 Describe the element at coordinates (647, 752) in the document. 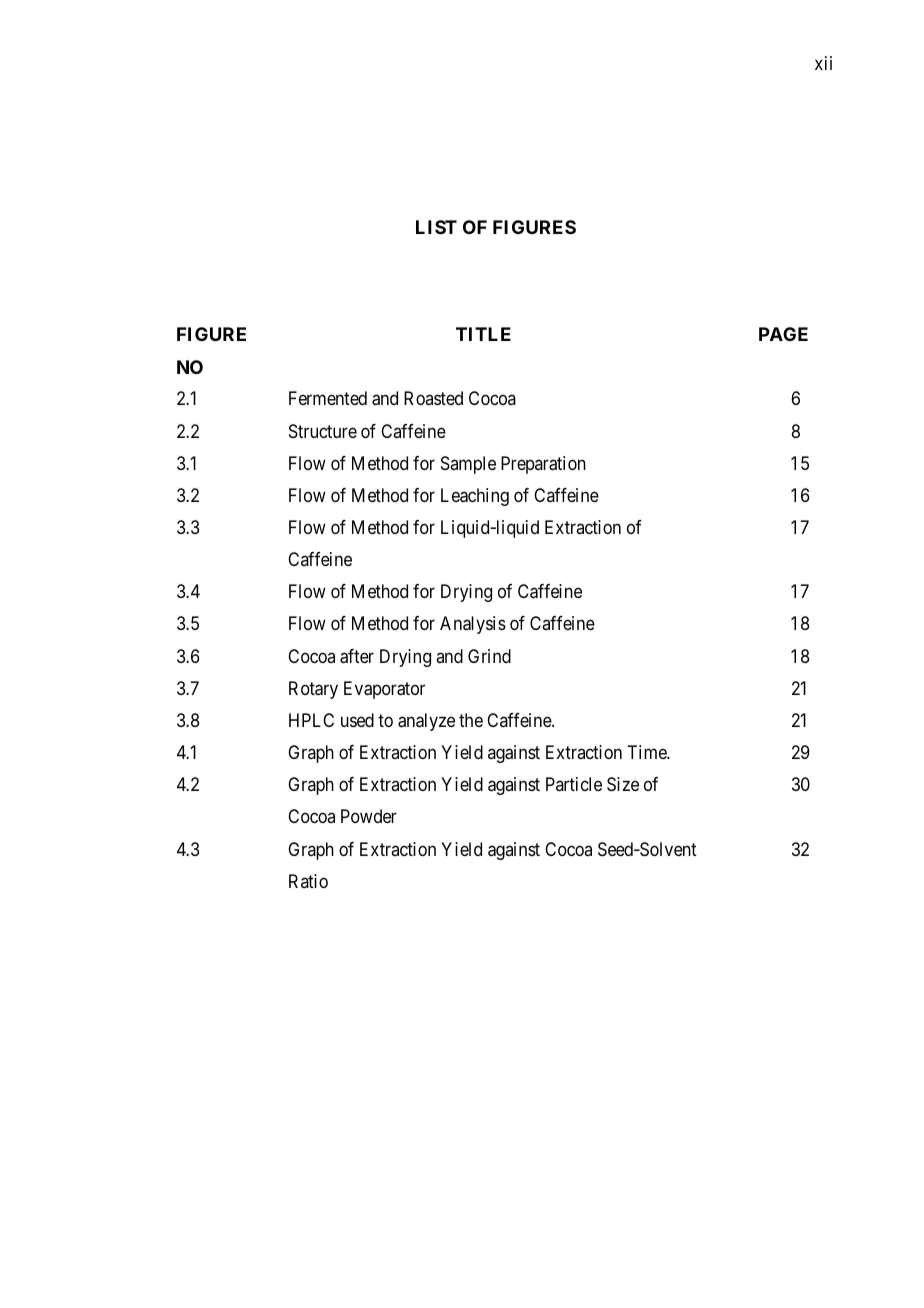

I see `Time` at that location.
